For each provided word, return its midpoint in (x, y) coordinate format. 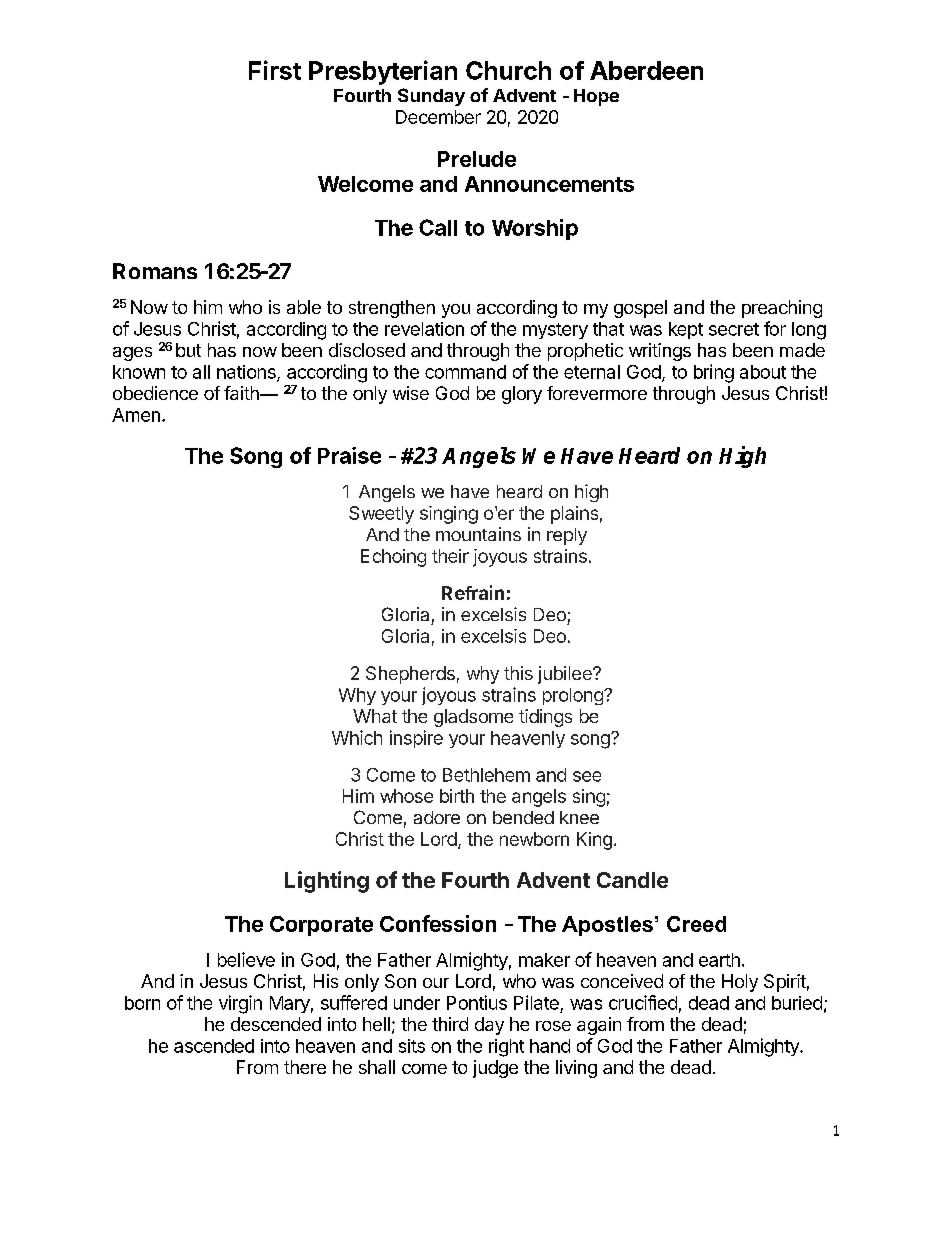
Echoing (393, 558)
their (450, 556)
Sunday (431, 97)
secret (734, 329)
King (594, 841)
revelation (424, 329)
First (275, 70)
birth (457, 796)
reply (567, 536)
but (188, 350)
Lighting (327, 882)
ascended (214, 1046)
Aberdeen (646, 70)
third (450, 1024)
